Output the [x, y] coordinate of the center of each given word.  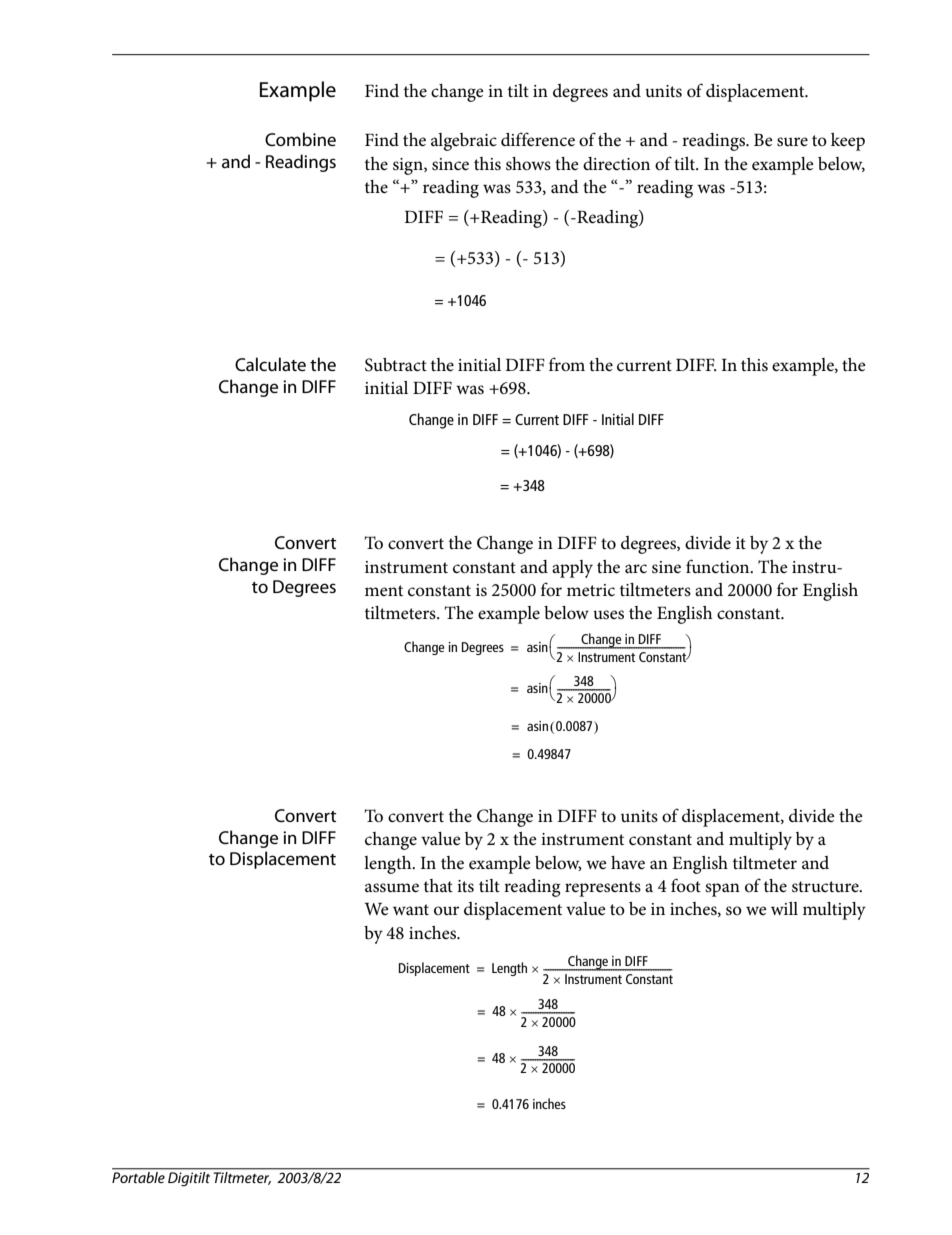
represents [603, 889]
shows [528, 164]
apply [572, 569]
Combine [300, 139]
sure [792, 142]
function [719, 566]
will [784, 908]
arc [636, 569]
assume [392, 888]
